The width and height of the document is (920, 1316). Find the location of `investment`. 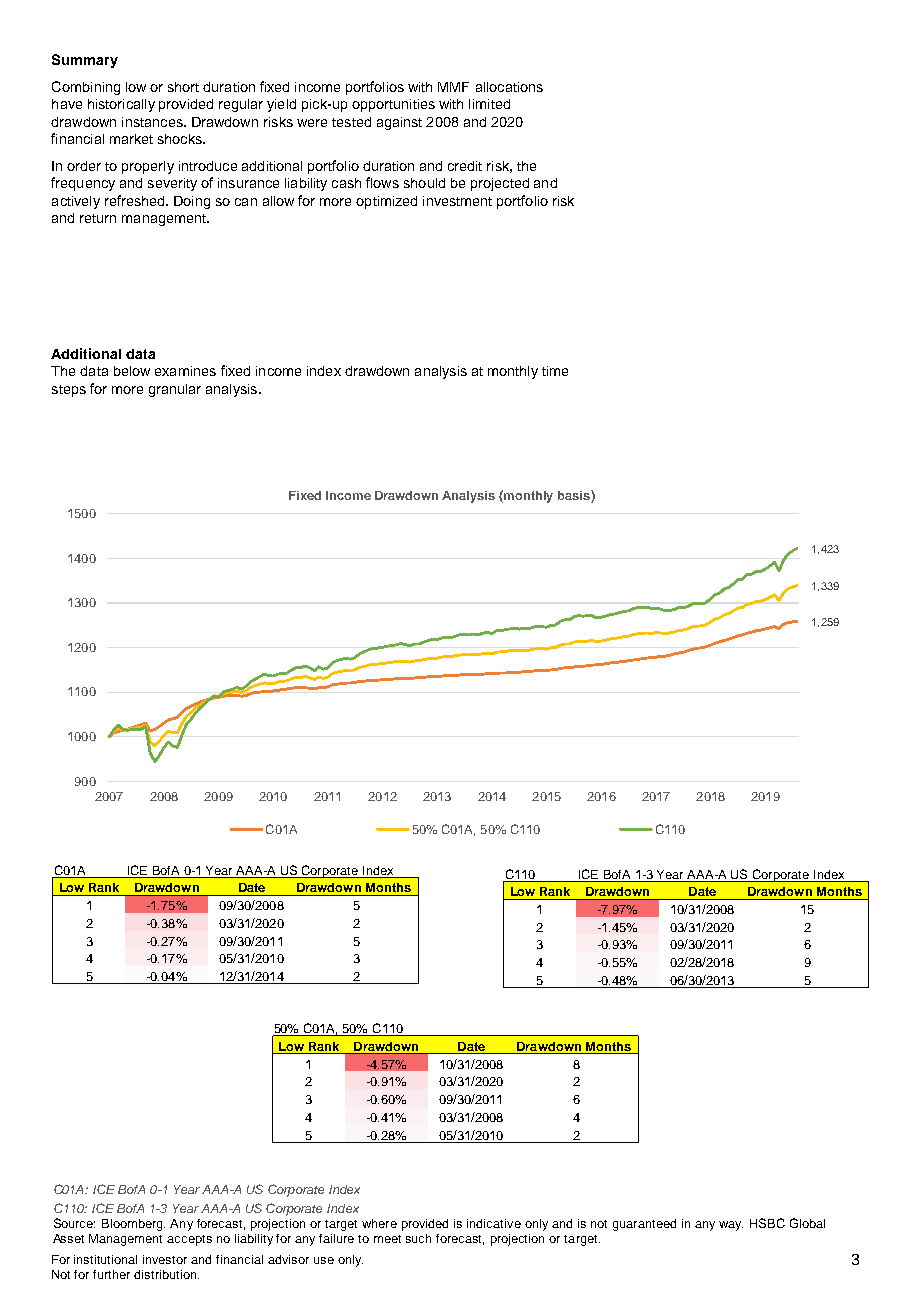

investment is located at coordinates (457, 201).
